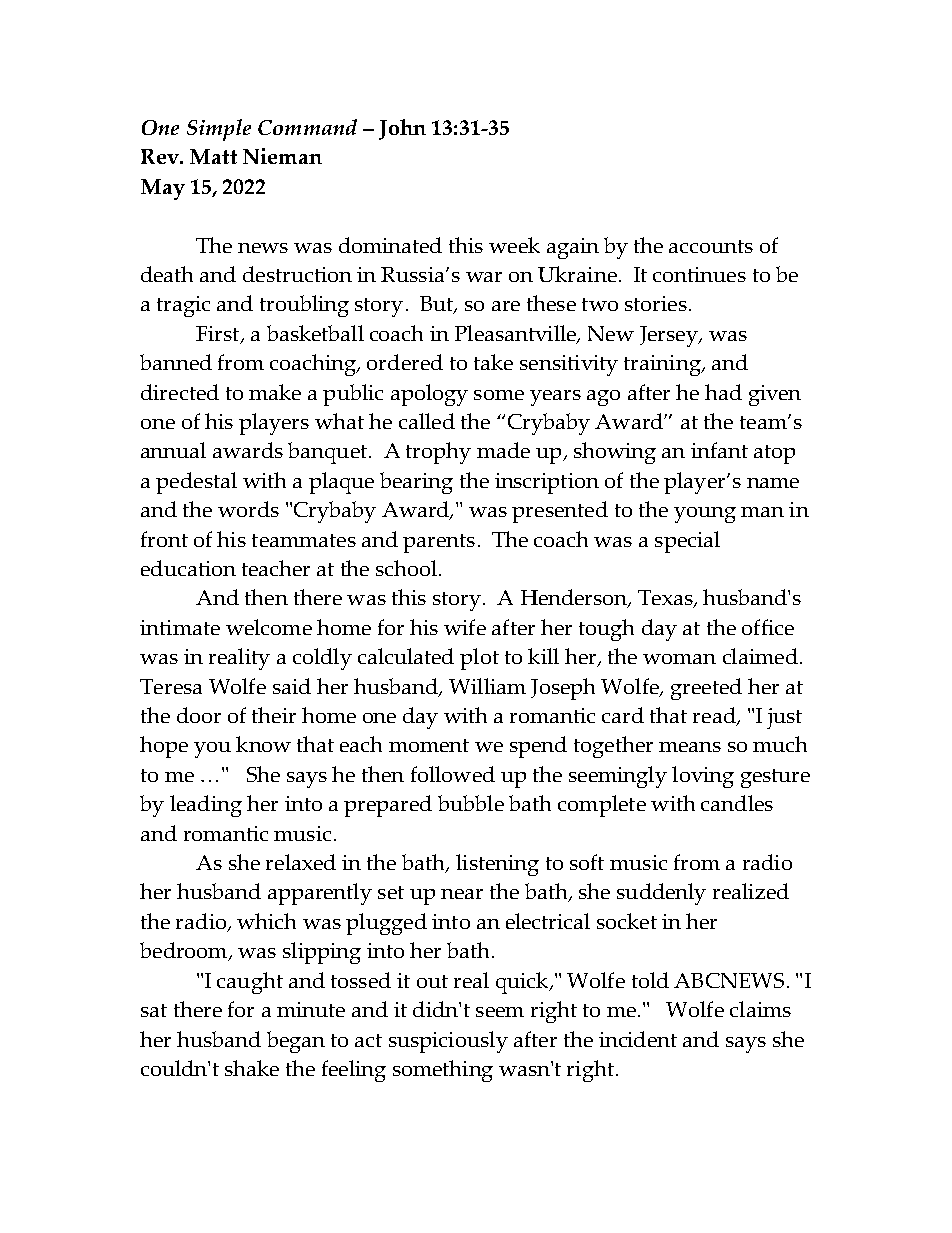 Image resolution: width=952 pixels, height=1233 pixels. I want to click on Matt, so click(213, 156).
